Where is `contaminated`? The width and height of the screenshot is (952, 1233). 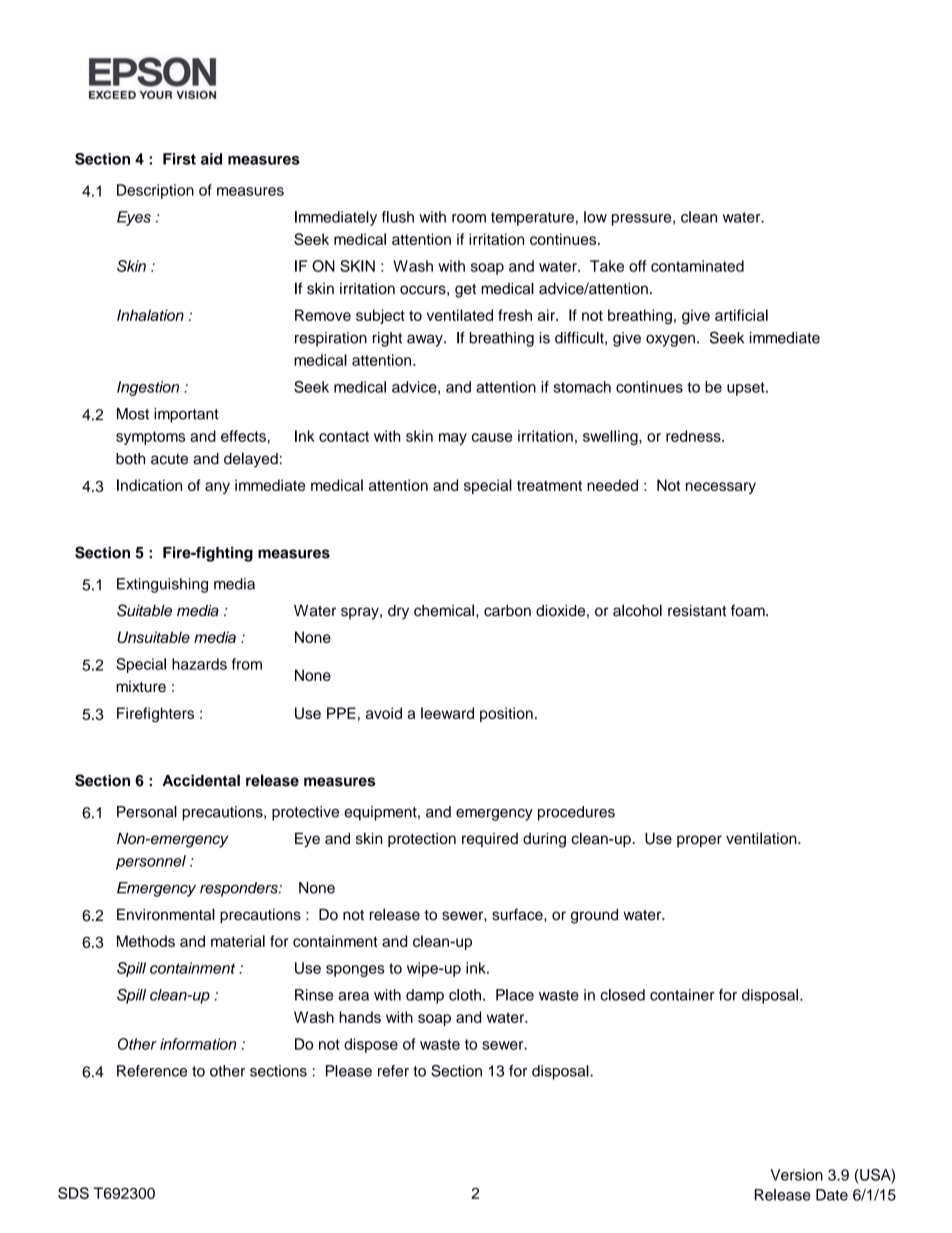
contaminated is located at coordinates (697, 266).
